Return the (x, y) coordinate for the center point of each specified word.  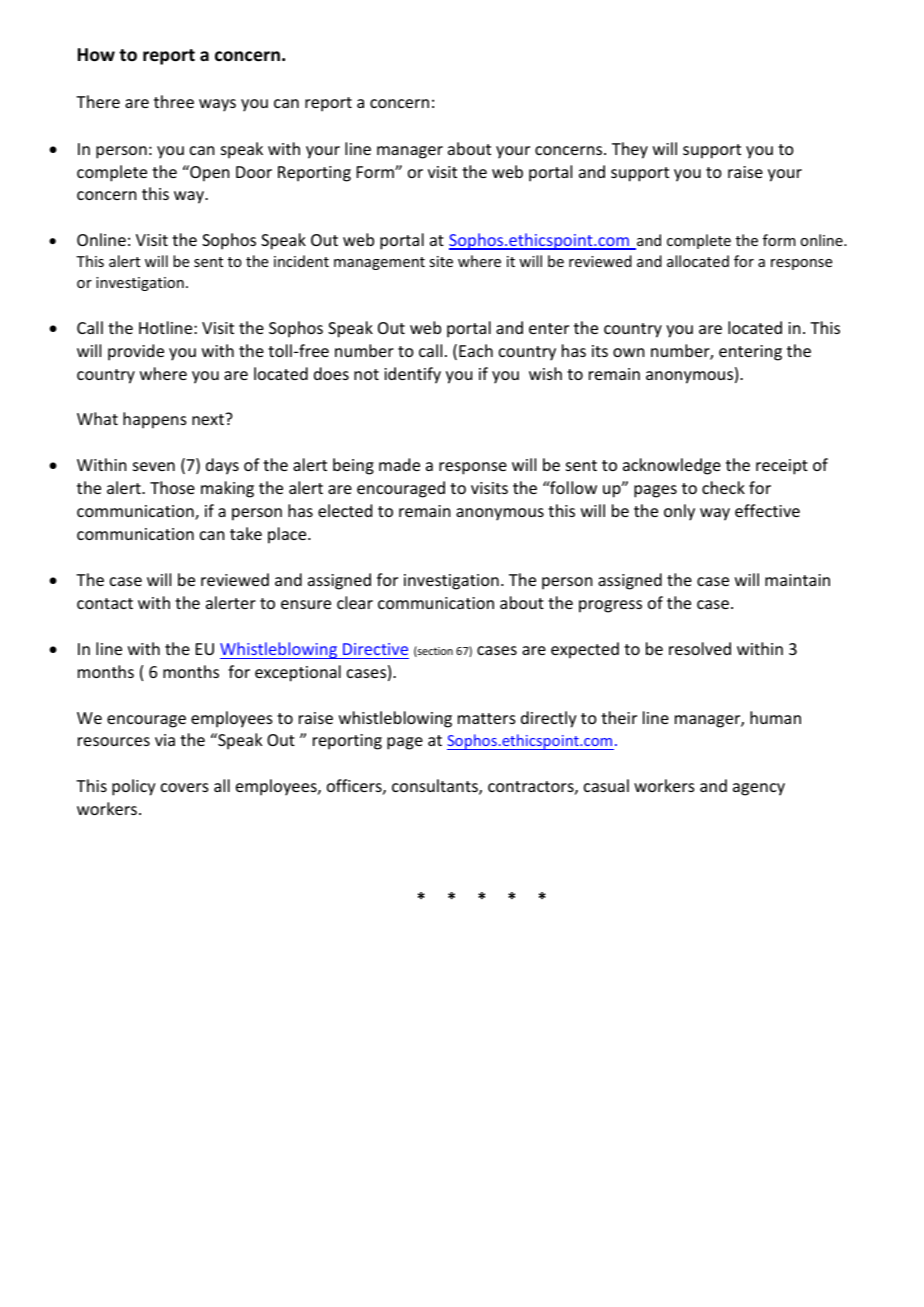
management (379, 263)
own (628, 352)
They (630, 150)
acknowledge (672, 466)
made (399, 464)
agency (759, 789)
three (174, 101)
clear (355, 602)
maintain (797, 580)
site (441, 261)
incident (301, 261)
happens (155, 420)
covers (185, 787)
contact (105, 603)
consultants (436, 787)
